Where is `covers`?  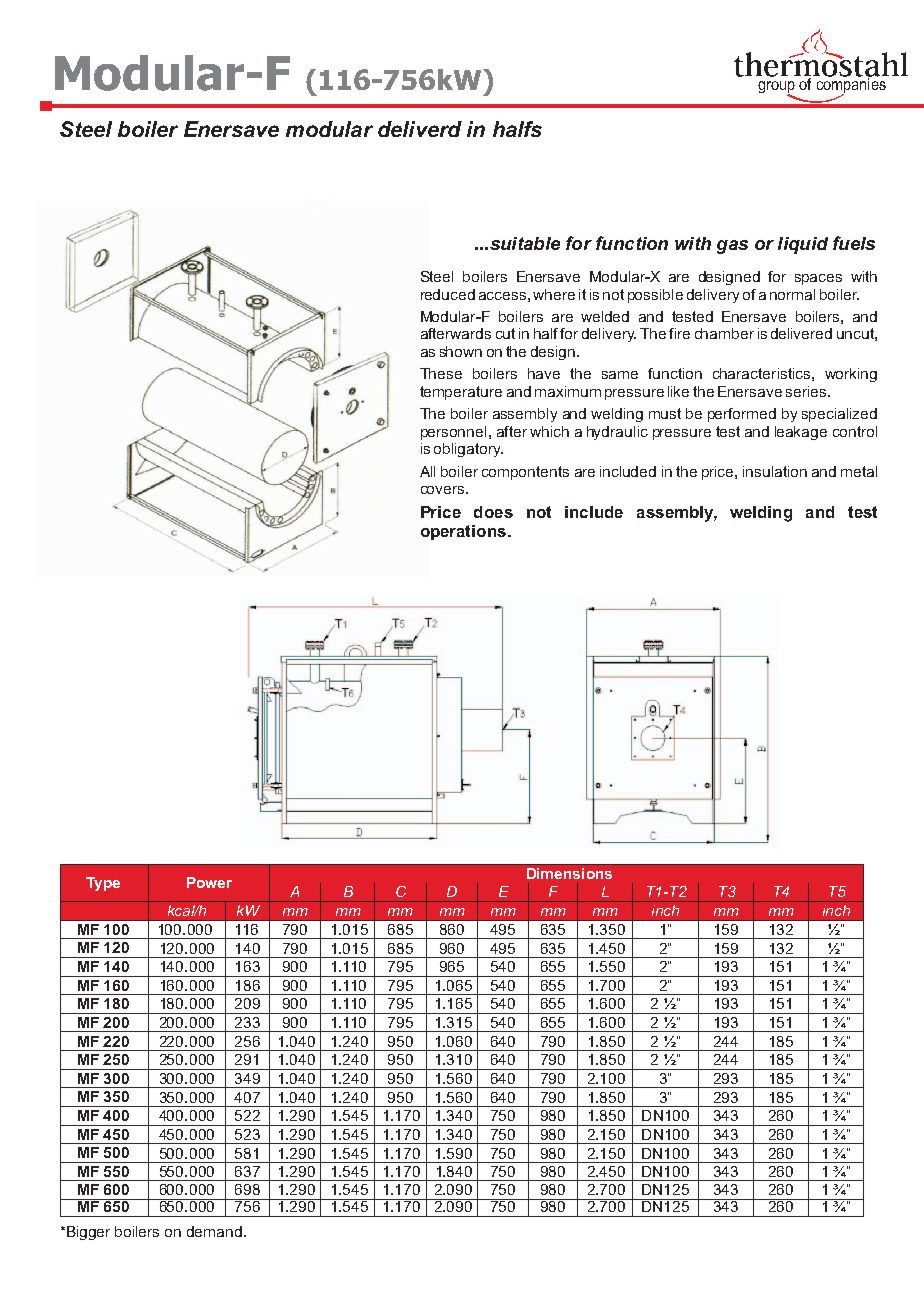
covers is located at coordinates (444, 490).
